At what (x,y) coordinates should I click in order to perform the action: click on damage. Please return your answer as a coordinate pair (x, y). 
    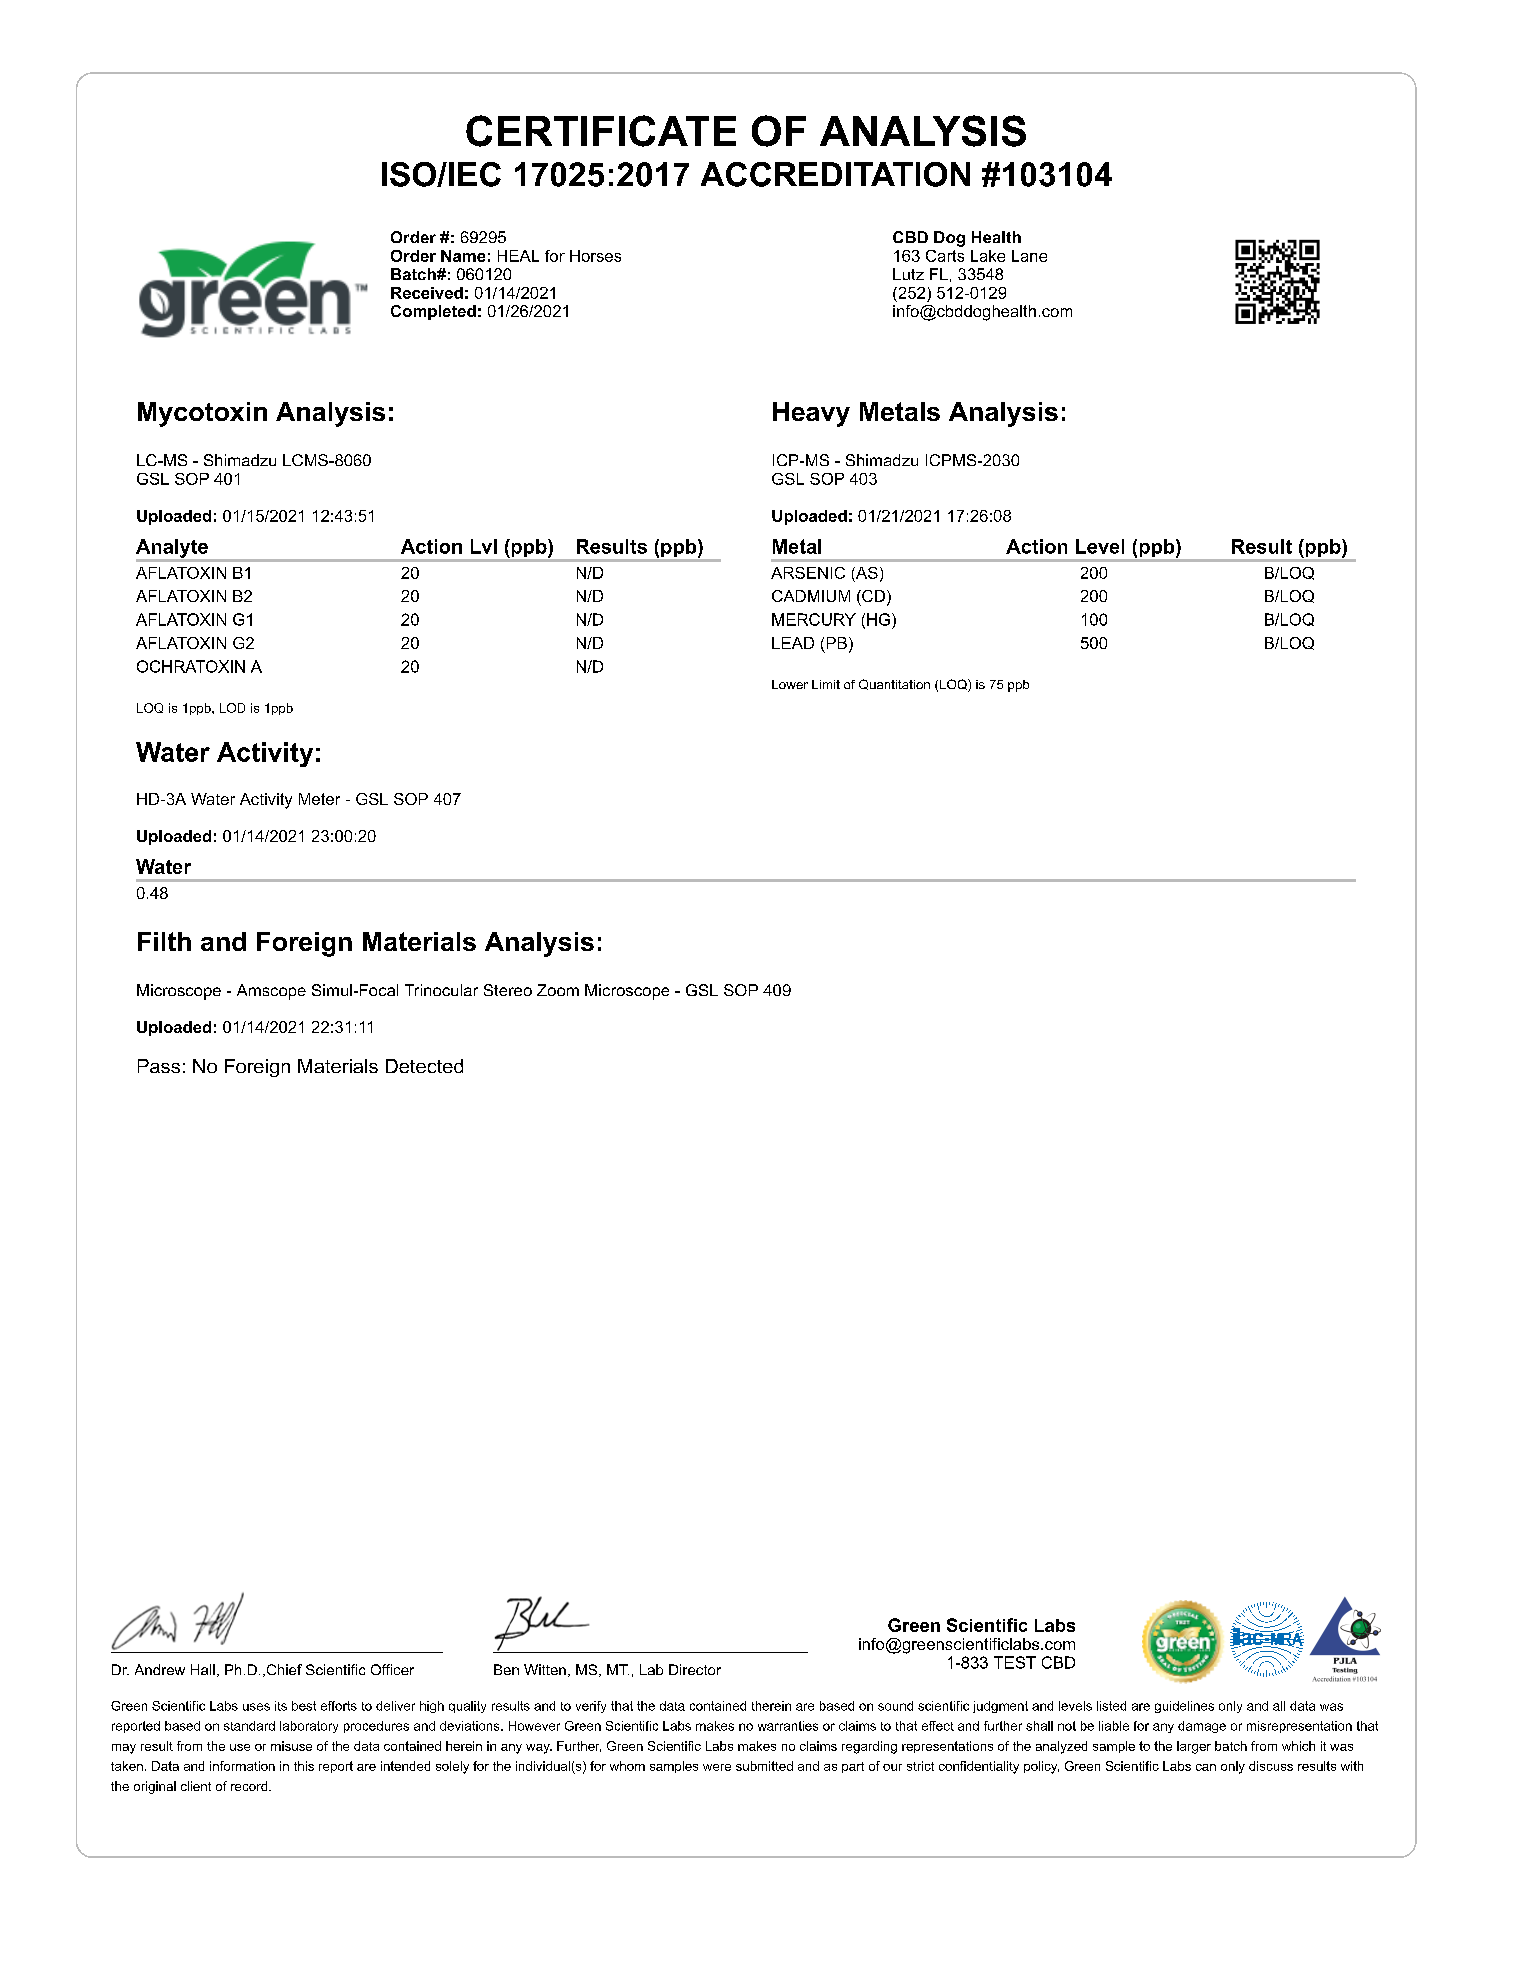
    Looking at the image, I should click on (1202, 1727).
